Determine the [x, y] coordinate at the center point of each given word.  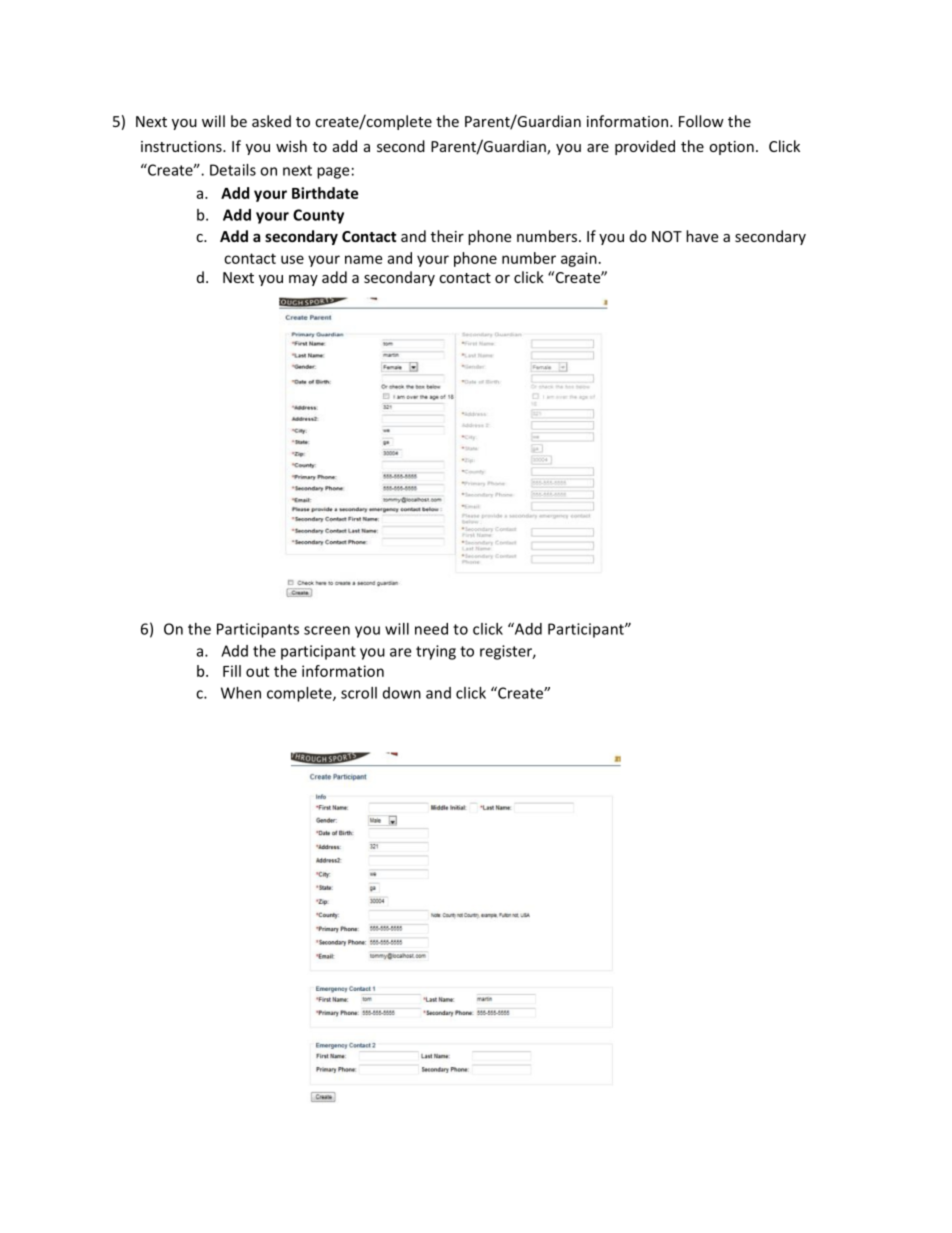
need [431, 629]
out [257, 671]
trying [436, 652]
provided [645, 147]
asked [271, 121]
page [333, 173]
